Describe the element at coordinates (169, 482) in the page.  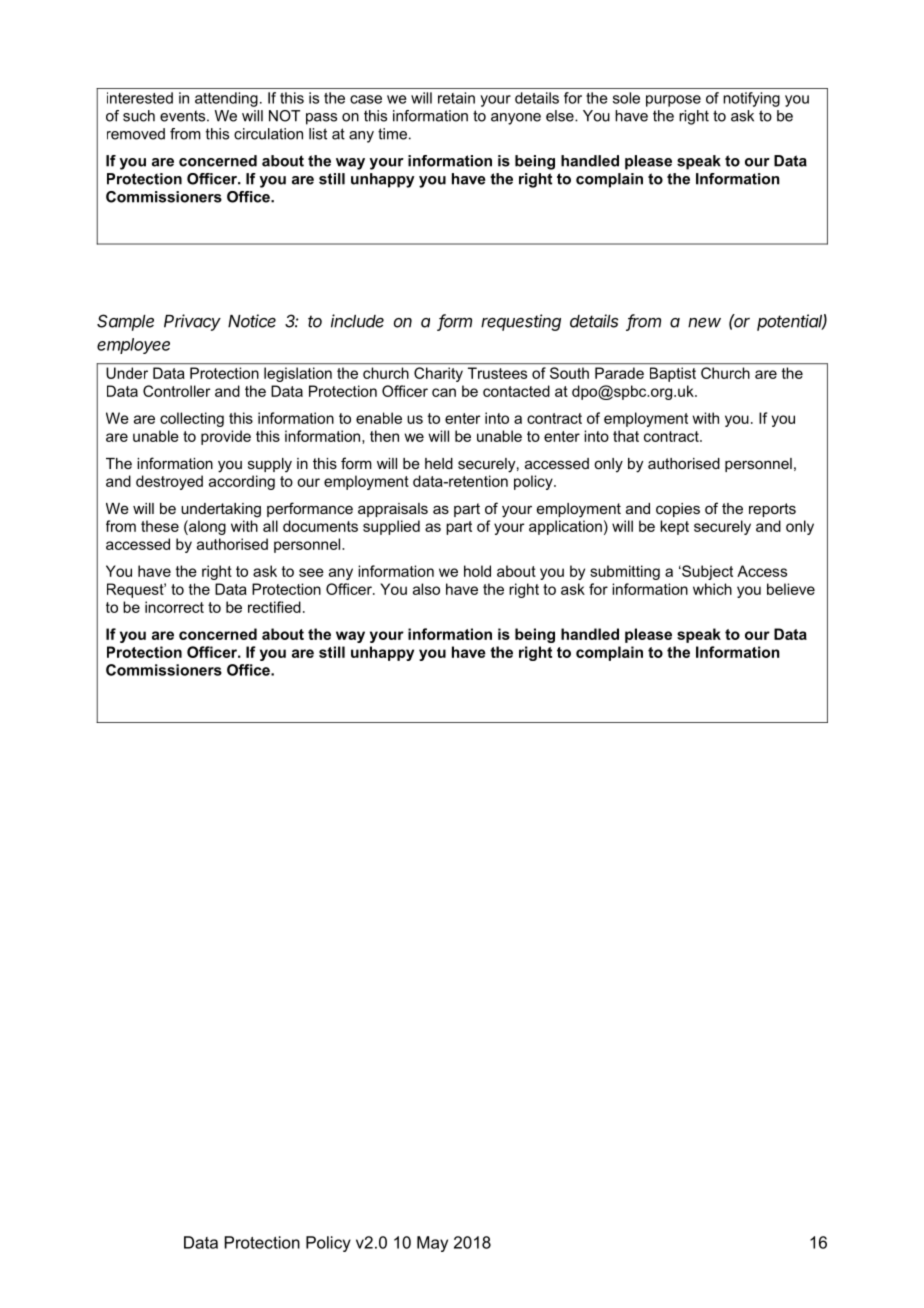
I see `destroyed` at that location.
